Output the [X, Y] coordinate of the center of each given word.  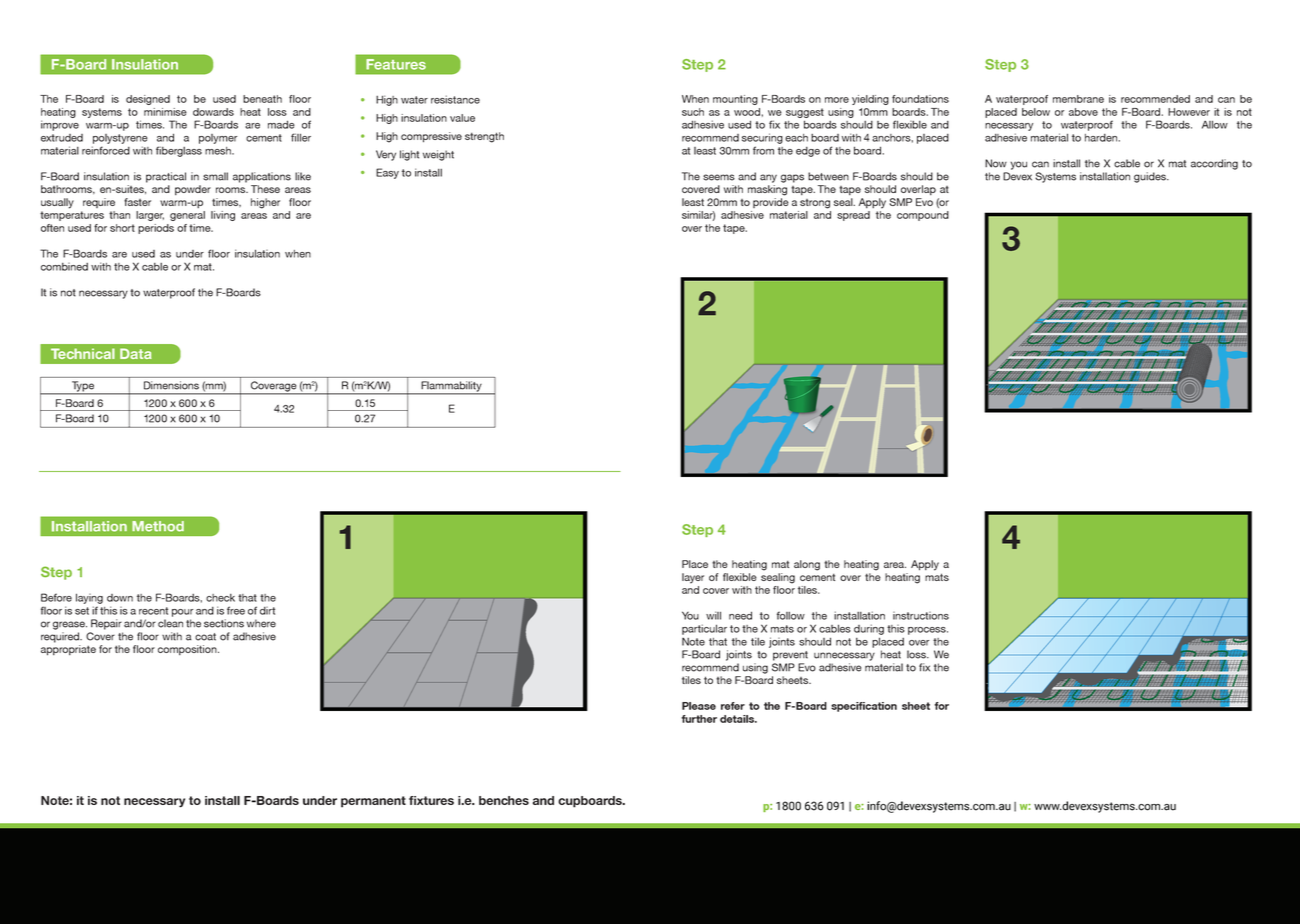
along [807, 565]
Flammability [451, 387]
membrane [1078, 99]
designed [148, 100]
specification [864, 707]
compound [923, 216]
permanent [373, 802]
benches [504, 800]
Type [82, 387]
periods [156, 229]
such [693, 112]
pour [182, 613]
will [713, 615]
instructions [921, 616]
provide [771, 203]
